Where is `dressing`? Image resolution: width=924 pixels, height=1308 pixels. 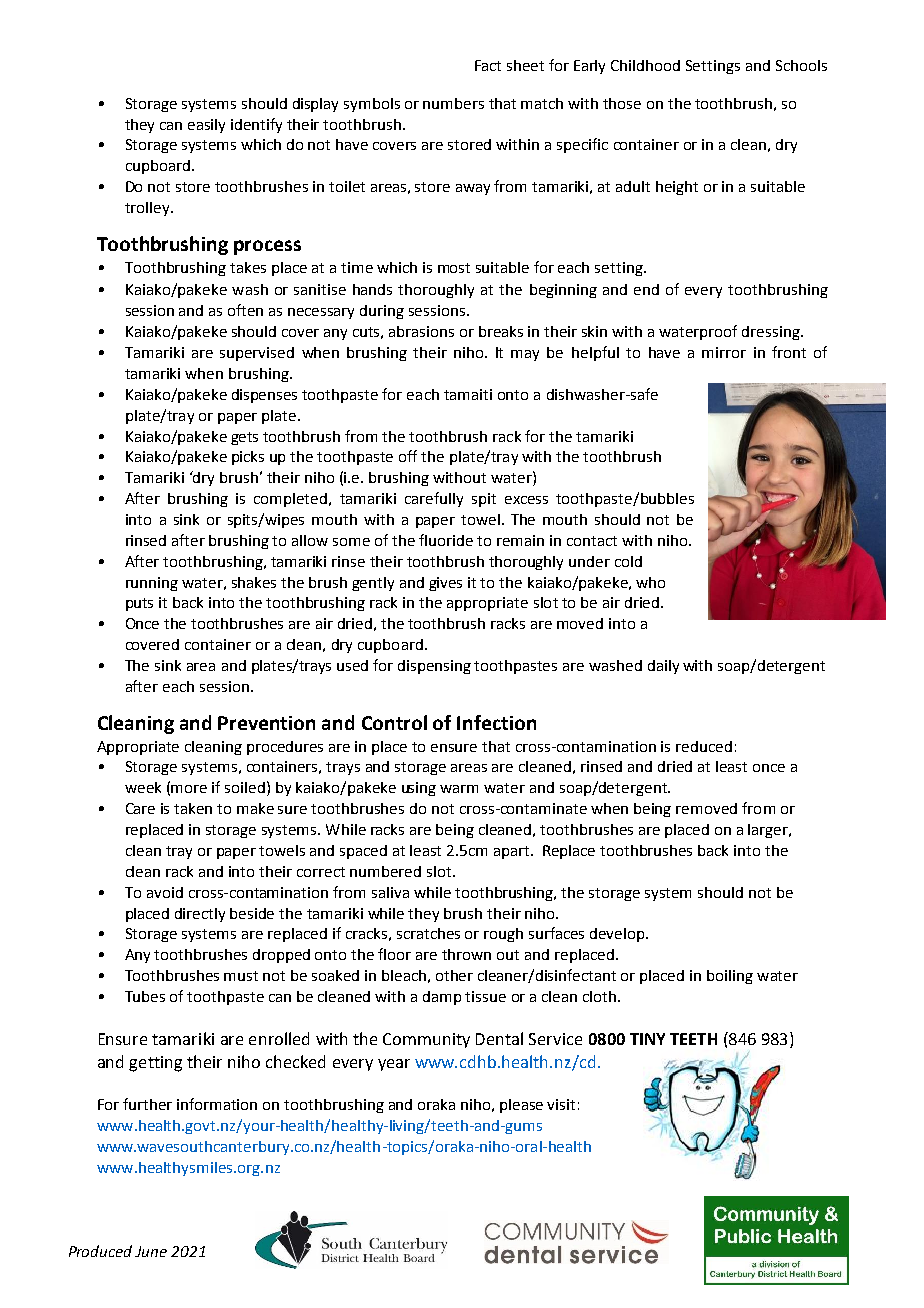
dressing is located at coordinates (772, 333).
